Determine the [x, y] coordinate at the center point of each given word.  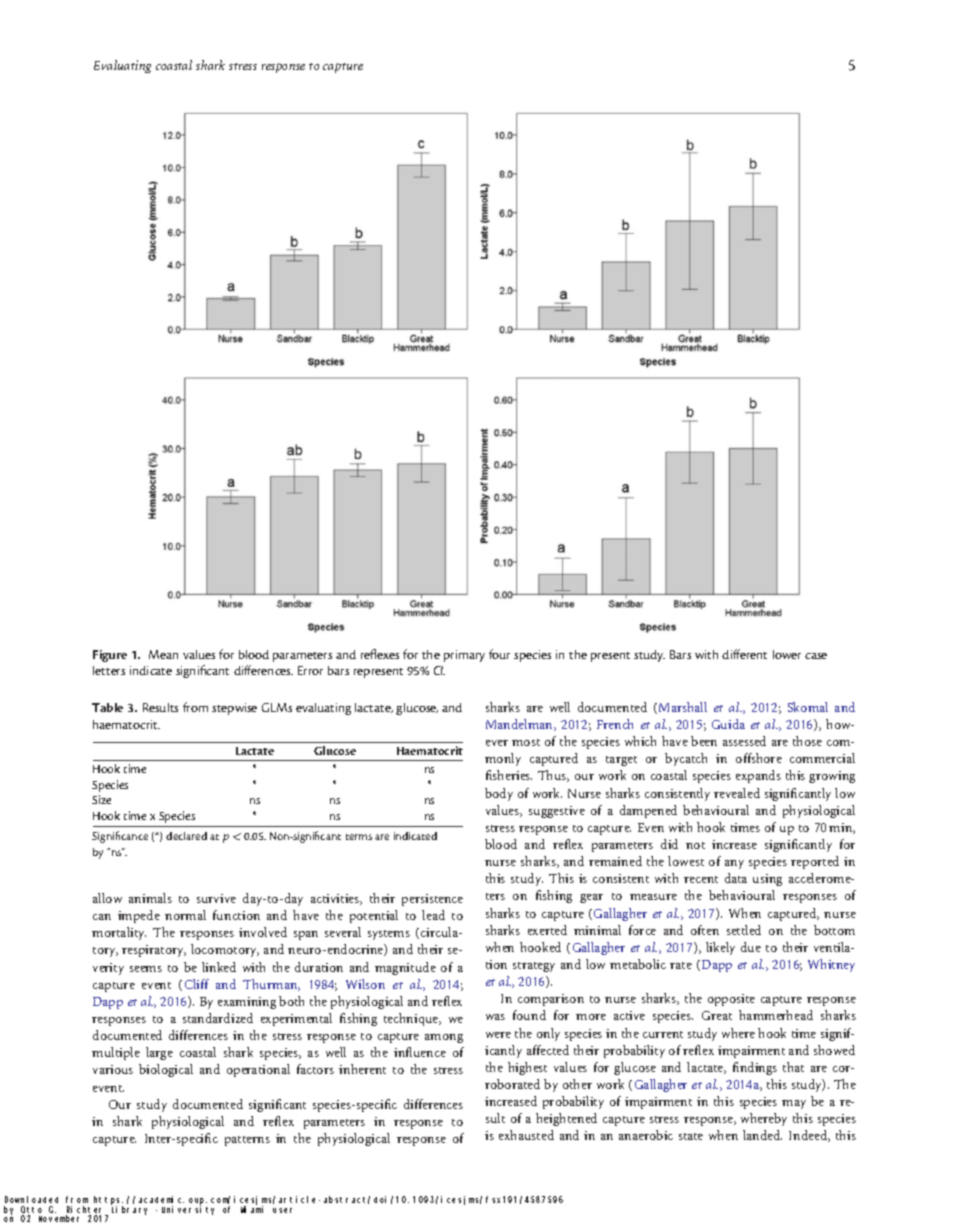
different [744, 654]
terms [359, 837]
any [734, 864]
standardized [218, 1018]
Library [129, 1210]
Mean [163, 654]
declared [186, 836]
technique [412, 1019]
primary [464, 656]
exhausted [526, 1135]
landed [762, 1135]
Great [717, 1015]
